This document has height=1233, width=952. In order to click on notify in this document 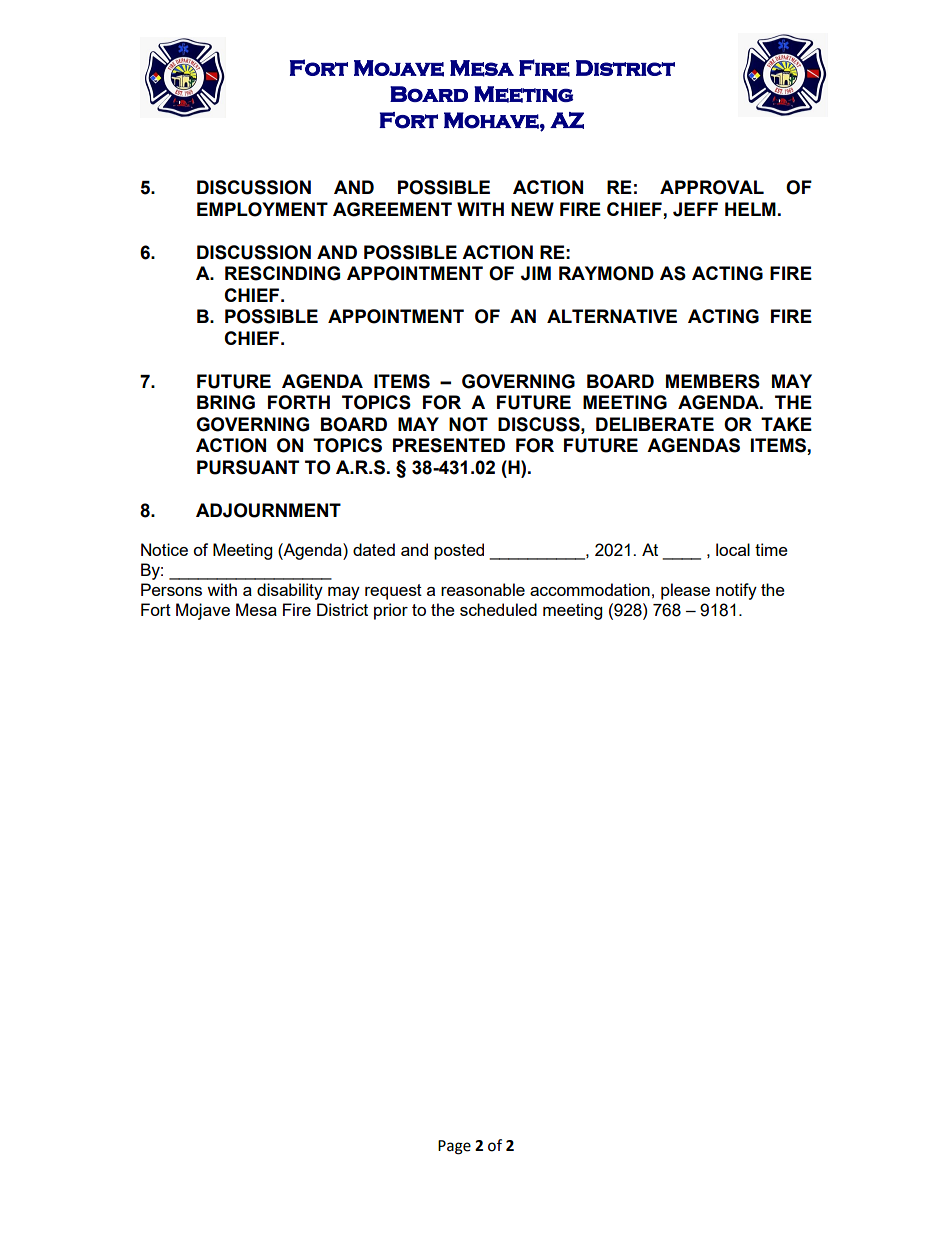, I will do `click(736, 591)`.
